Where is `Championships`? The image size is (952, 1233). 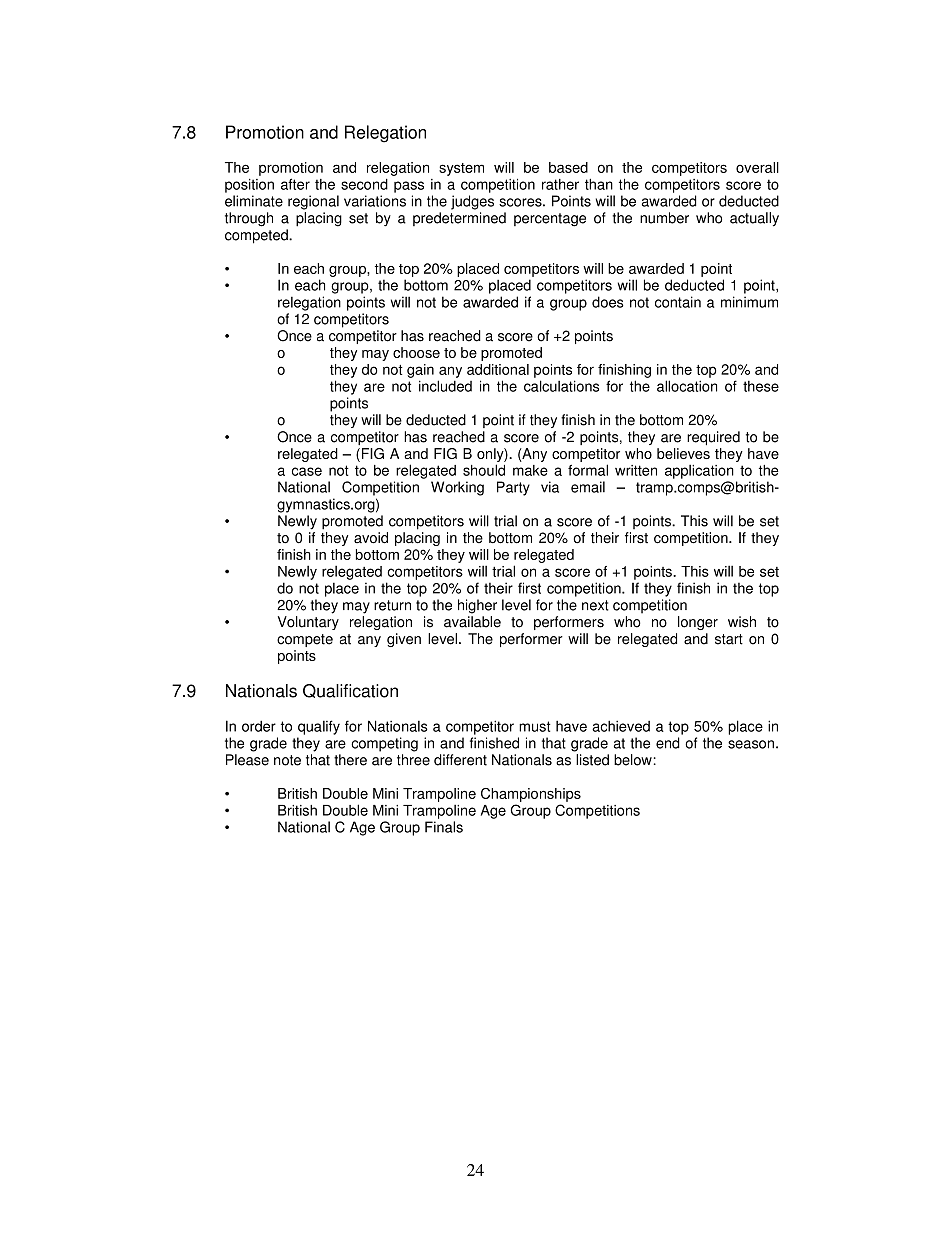 Championships is located at coordinates (531, 795).
